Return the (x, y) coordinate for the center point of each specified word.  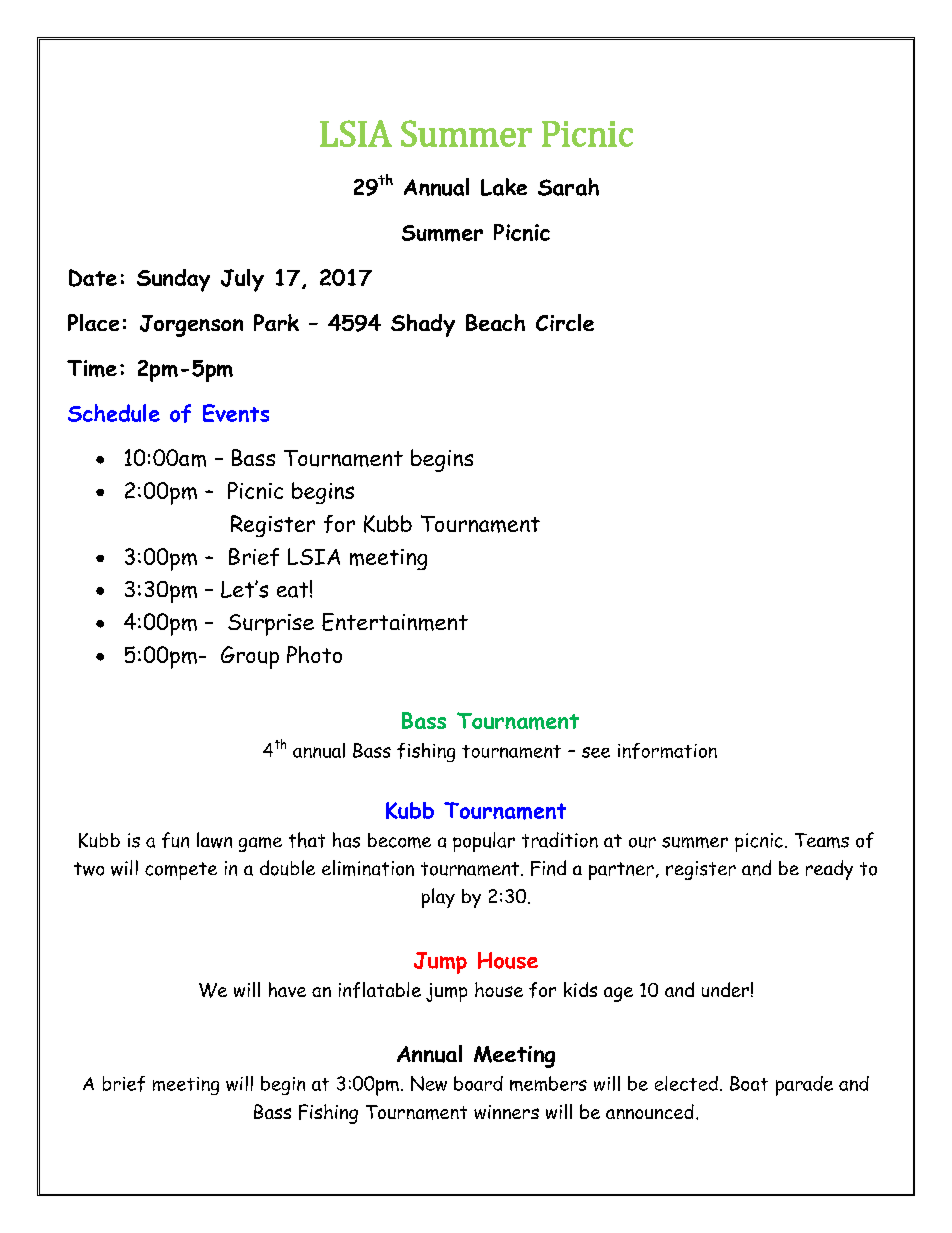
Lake (504, 187)
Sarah (568, 187)
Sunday (173, 280)
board (478, 1083)
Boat (749, 1083)
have (287, 989)
